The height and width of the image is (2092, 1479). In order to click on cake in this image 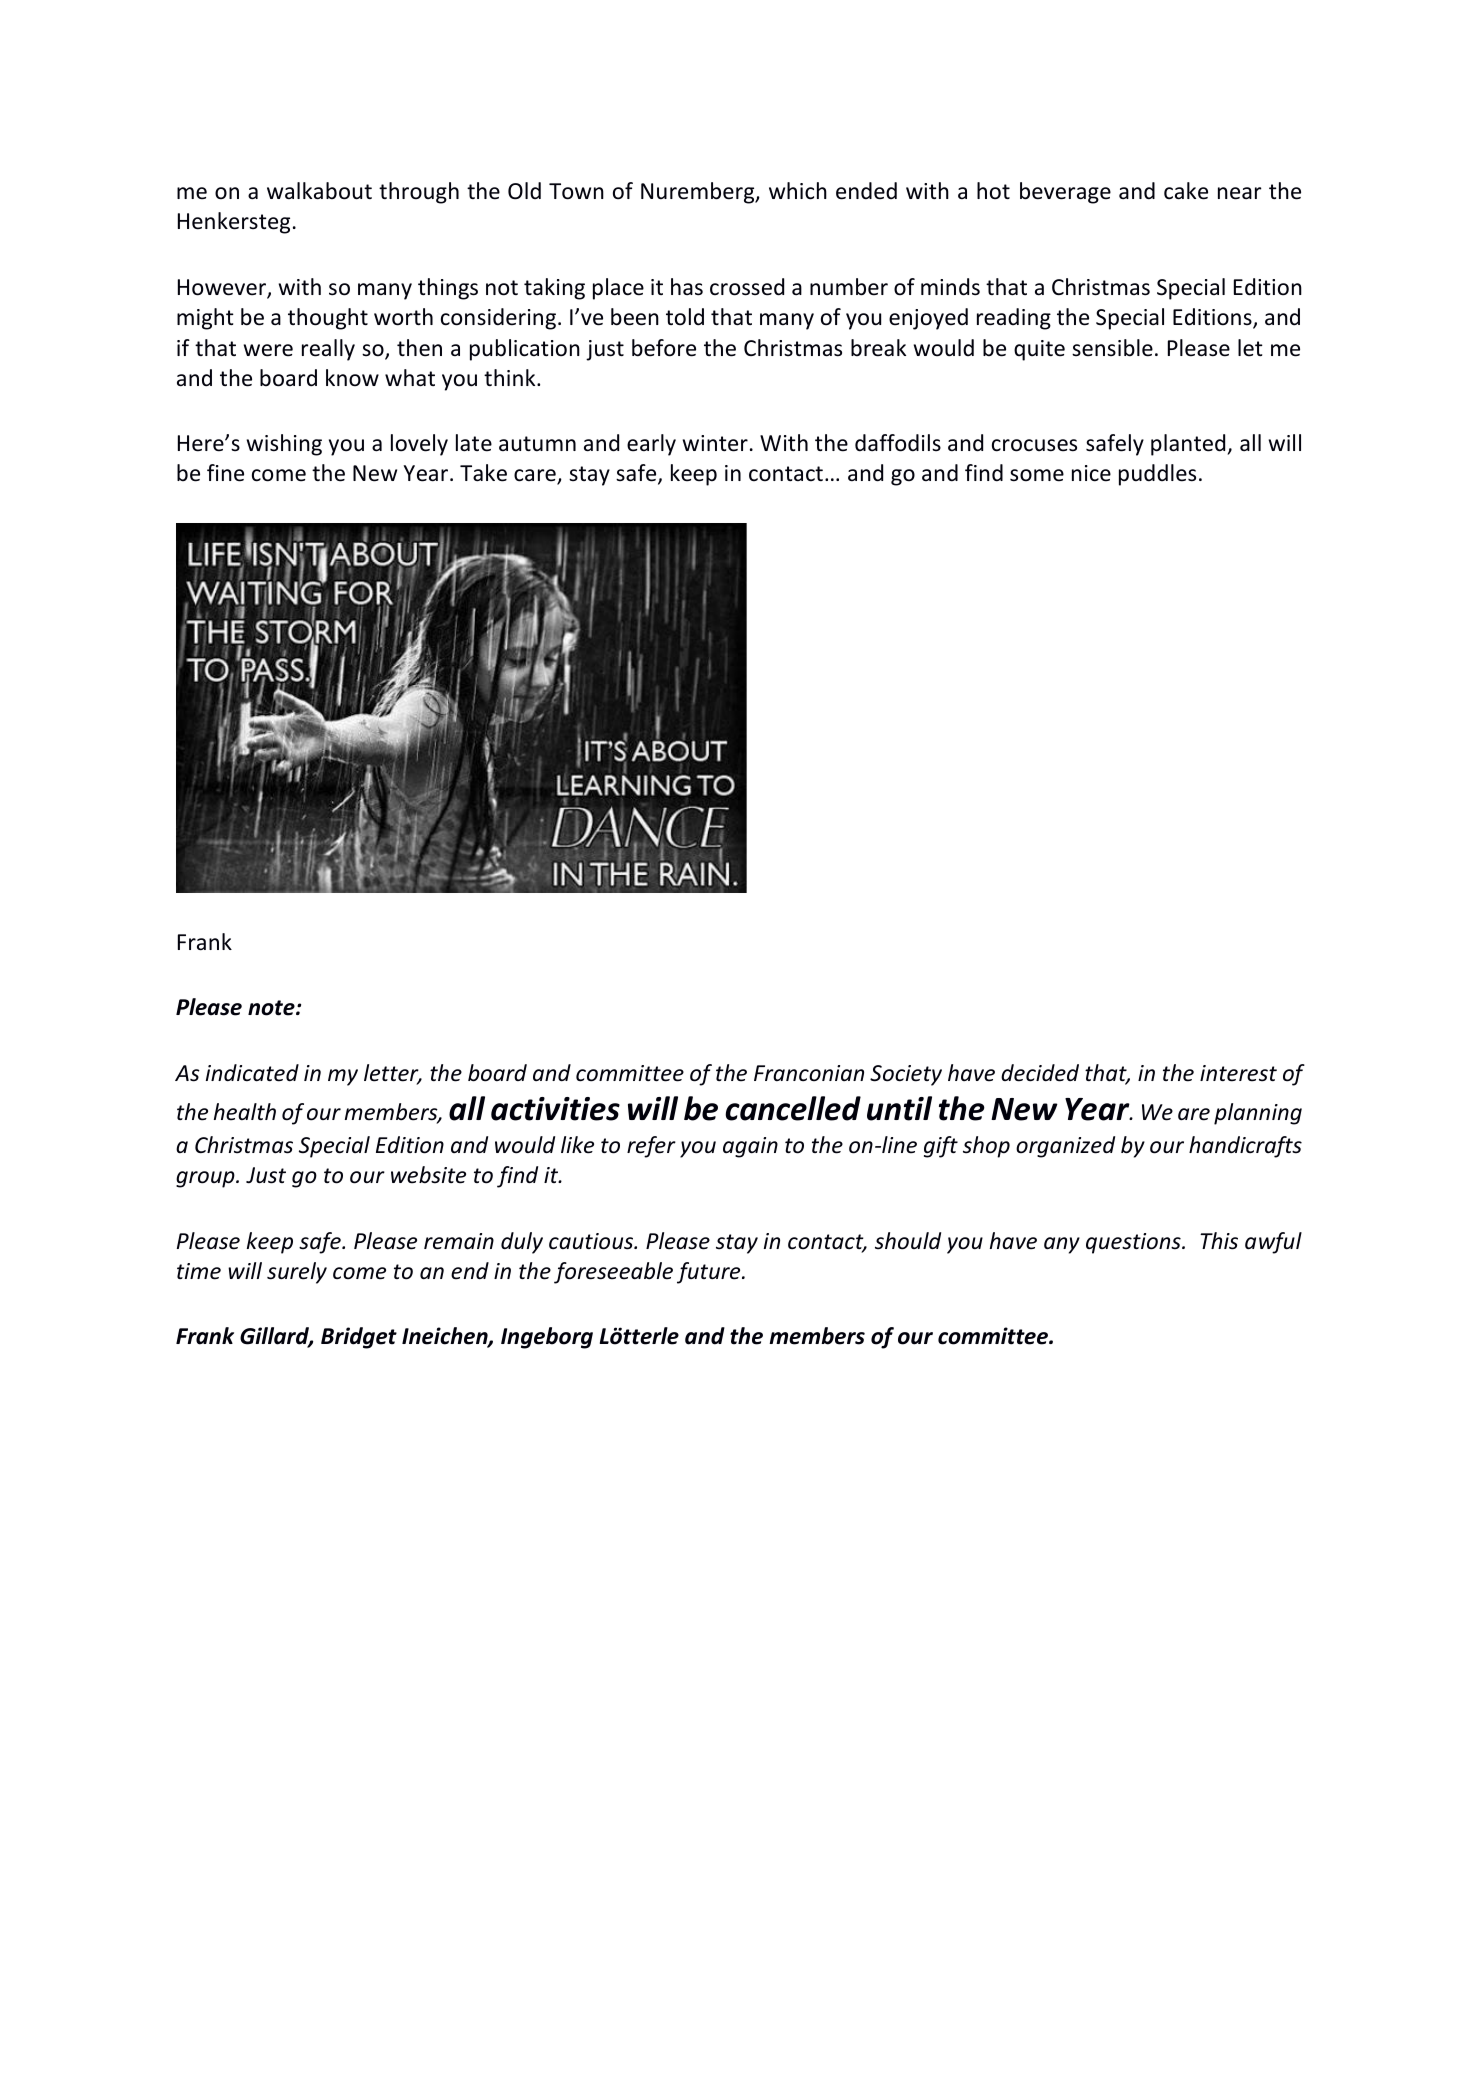, I will do `click(1186, 191)`.
